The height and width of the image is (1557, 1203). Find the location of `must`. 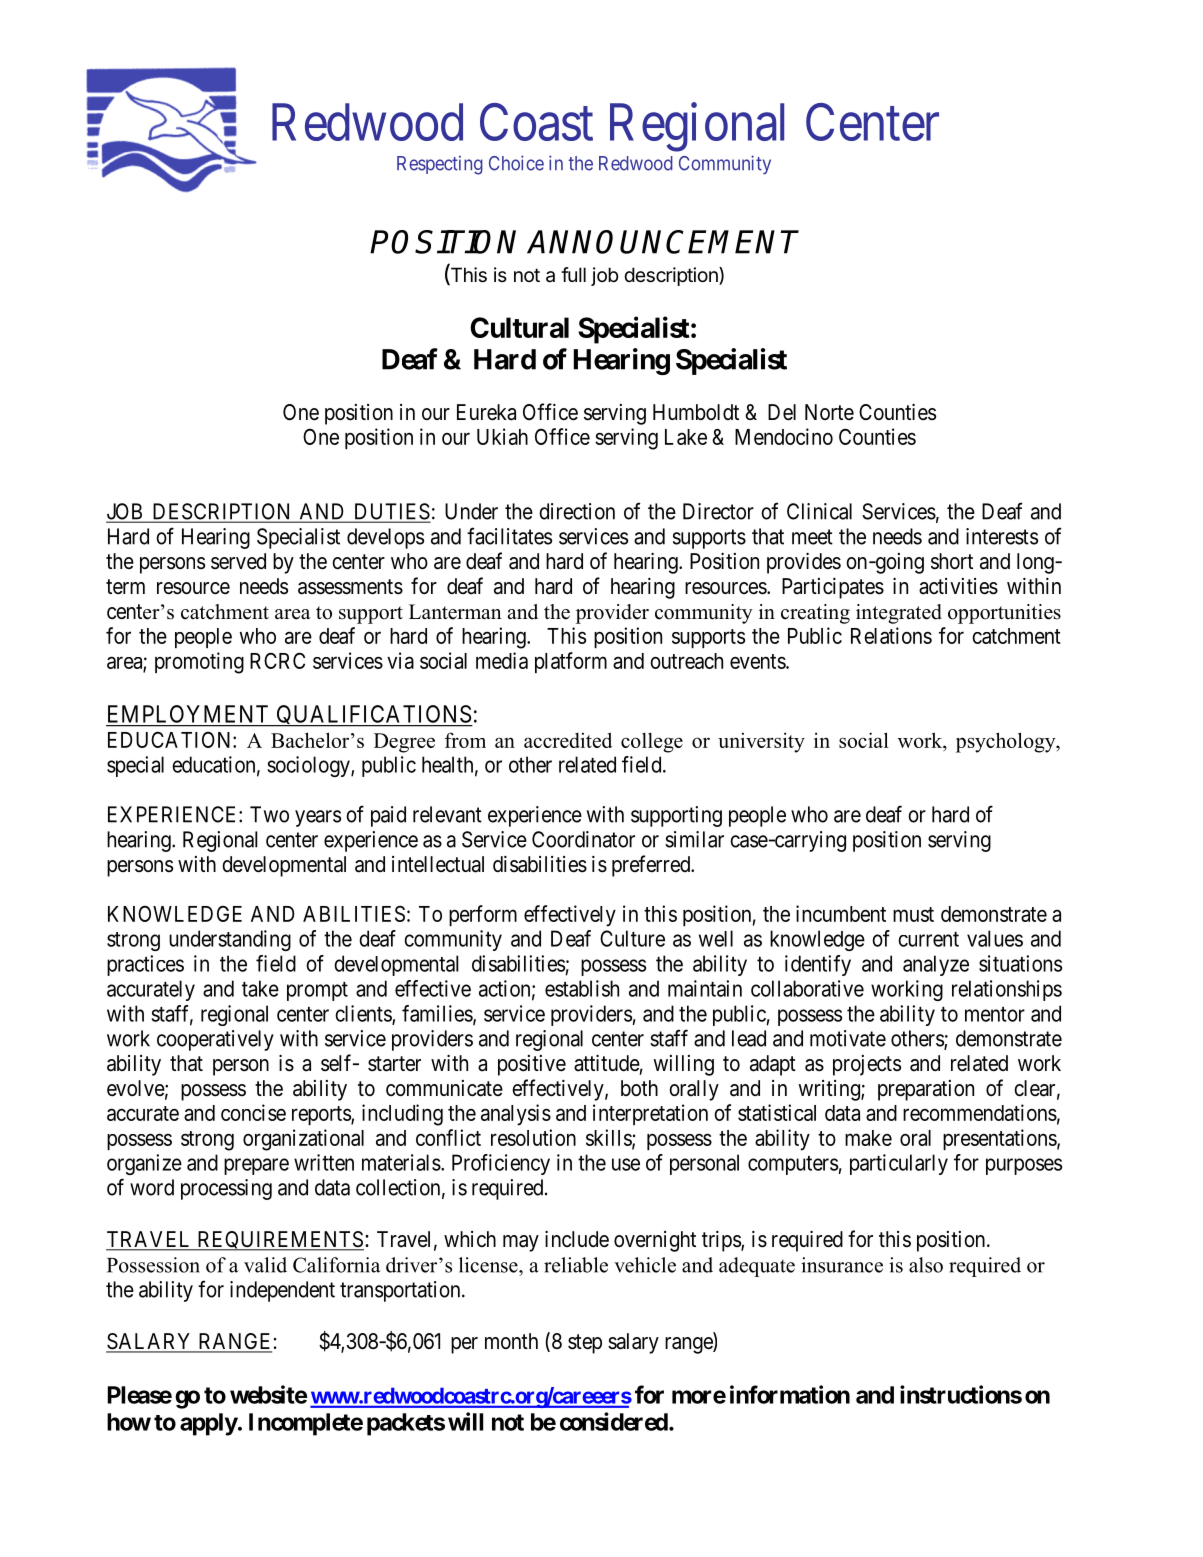

must is located at coordinates (913, 914).
